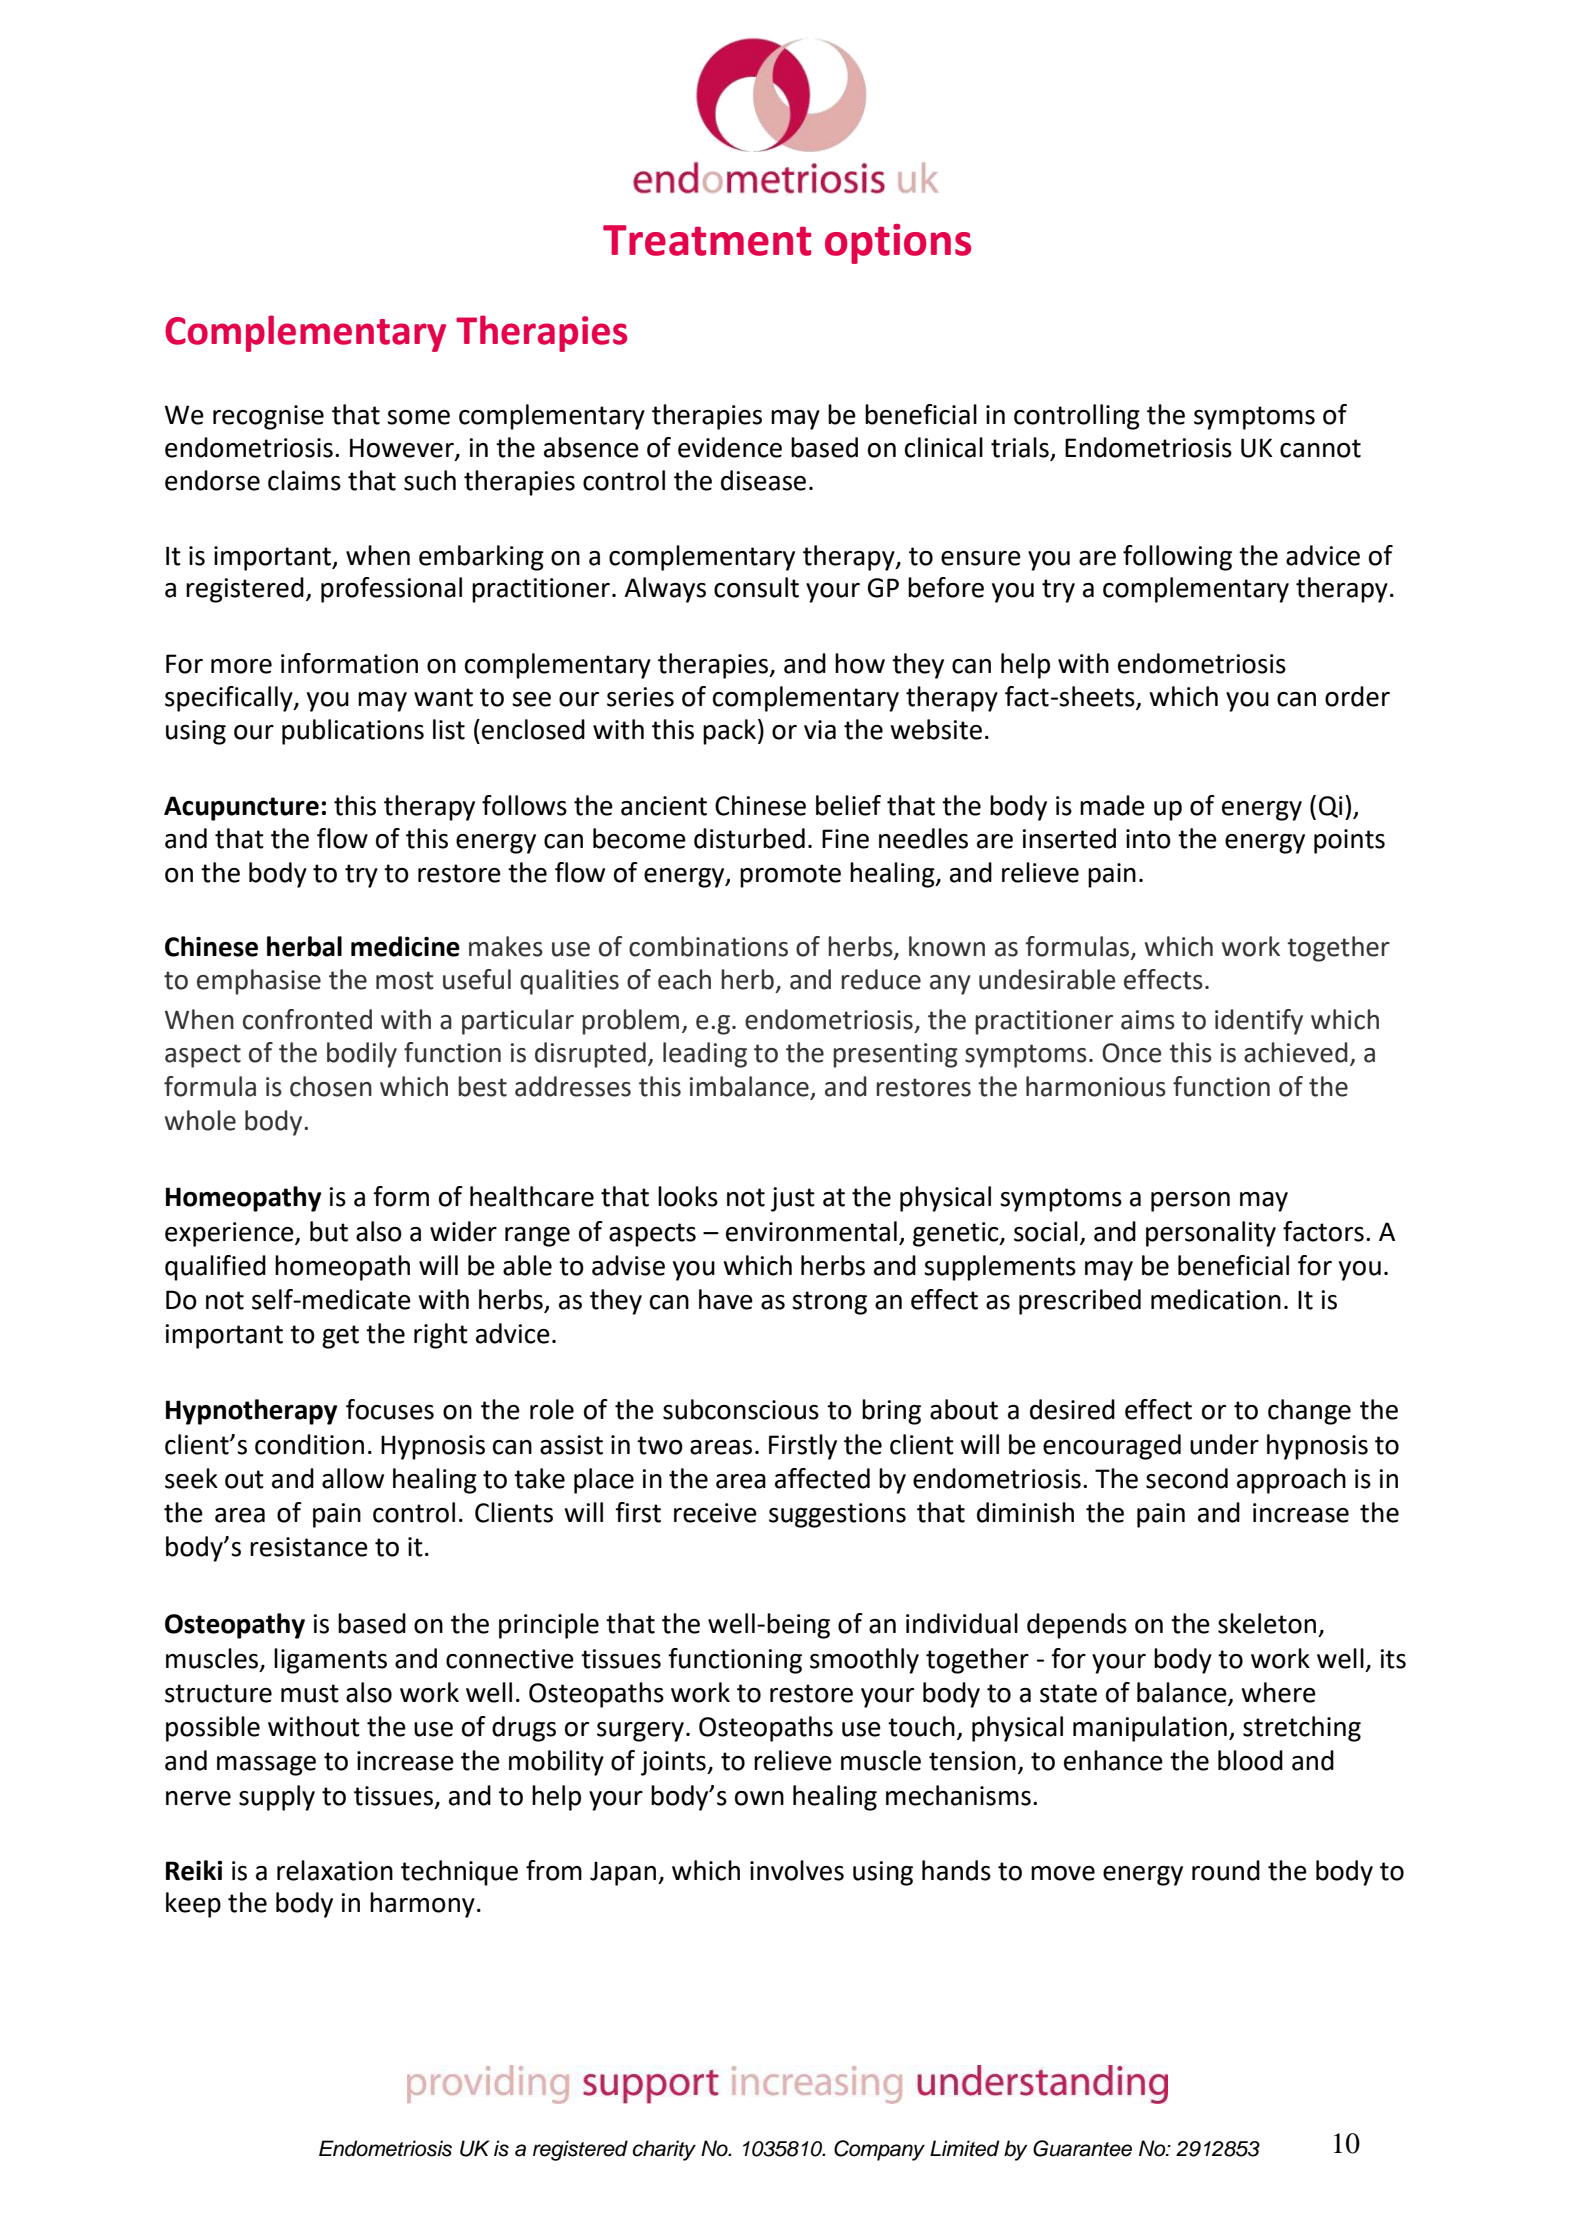  What do you see at coordinates (1320, 448) in the page?
I see `cannot` at bounding box center [1320, 448].
